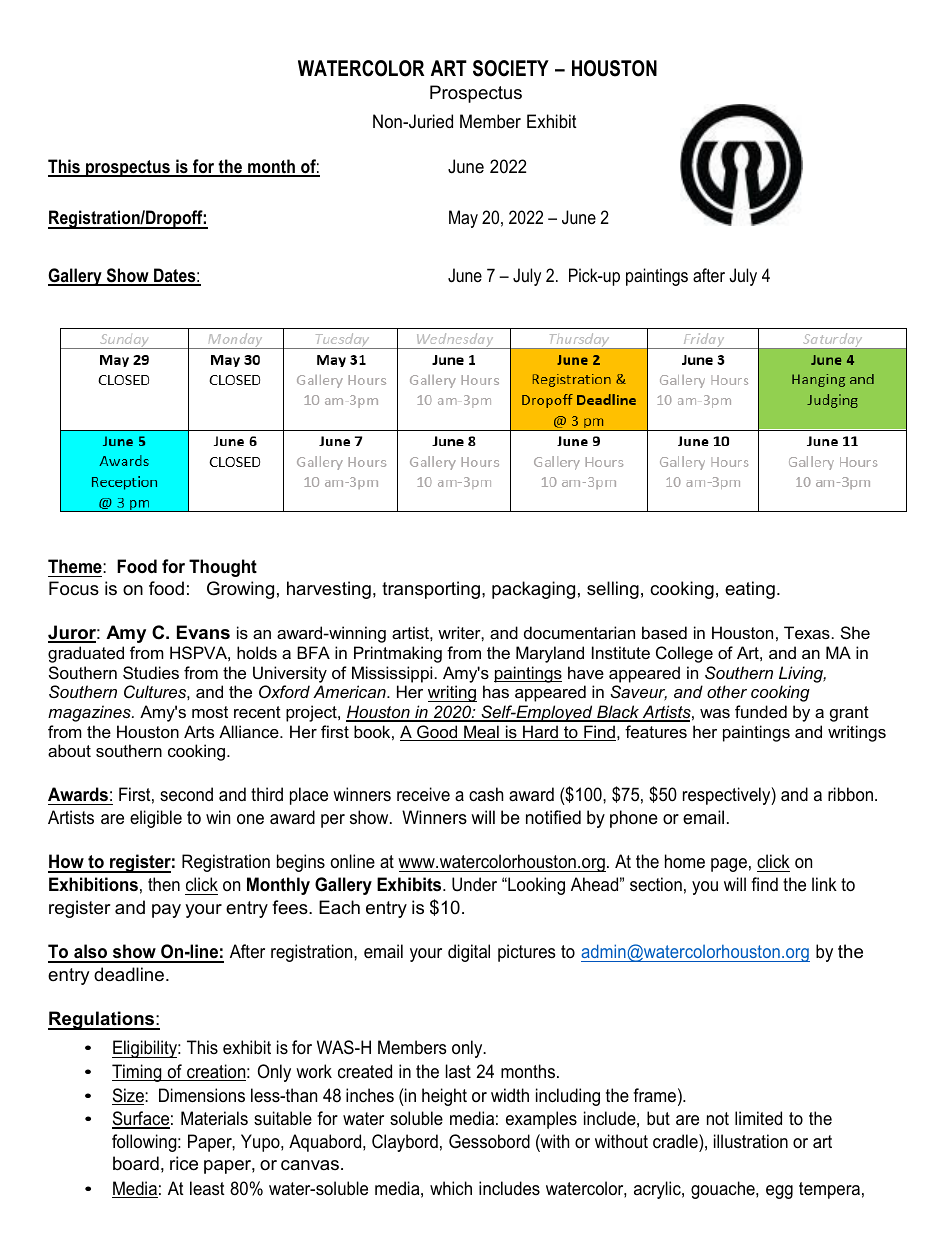 This screenshot has width=952, height=1233. Describe the element at coordinates (156, 819) in the screenshot. I see `eligible` at that location.
